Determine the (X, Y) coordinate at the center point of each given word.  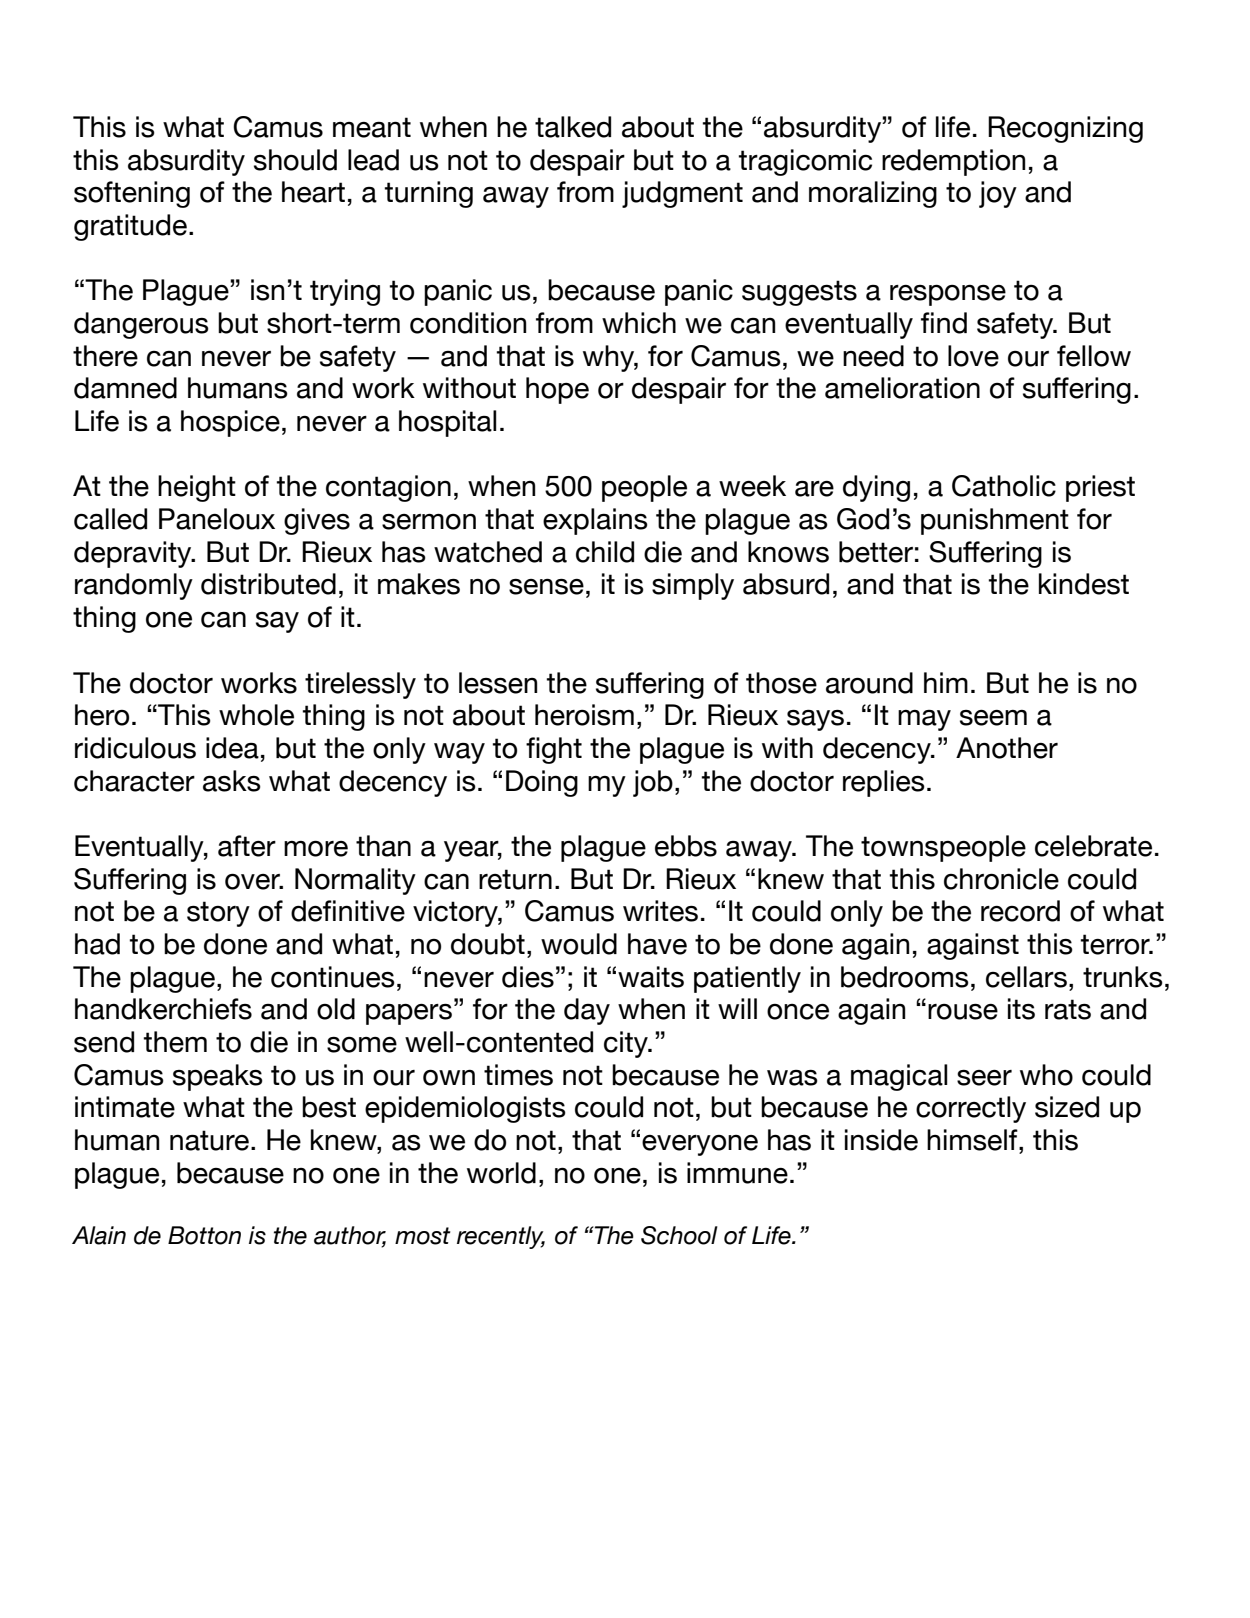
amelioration (902, 388)
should (295, 160)
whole (256, 715)
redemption (953, 162)
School (679, 1235)
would (579, 944)
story (218, 914)
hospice (230, 423)
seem (993, 718)
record (1020, 911)
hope (557, 390)
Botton (204, 1235)
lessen (498, 683)
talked (573, 127)
